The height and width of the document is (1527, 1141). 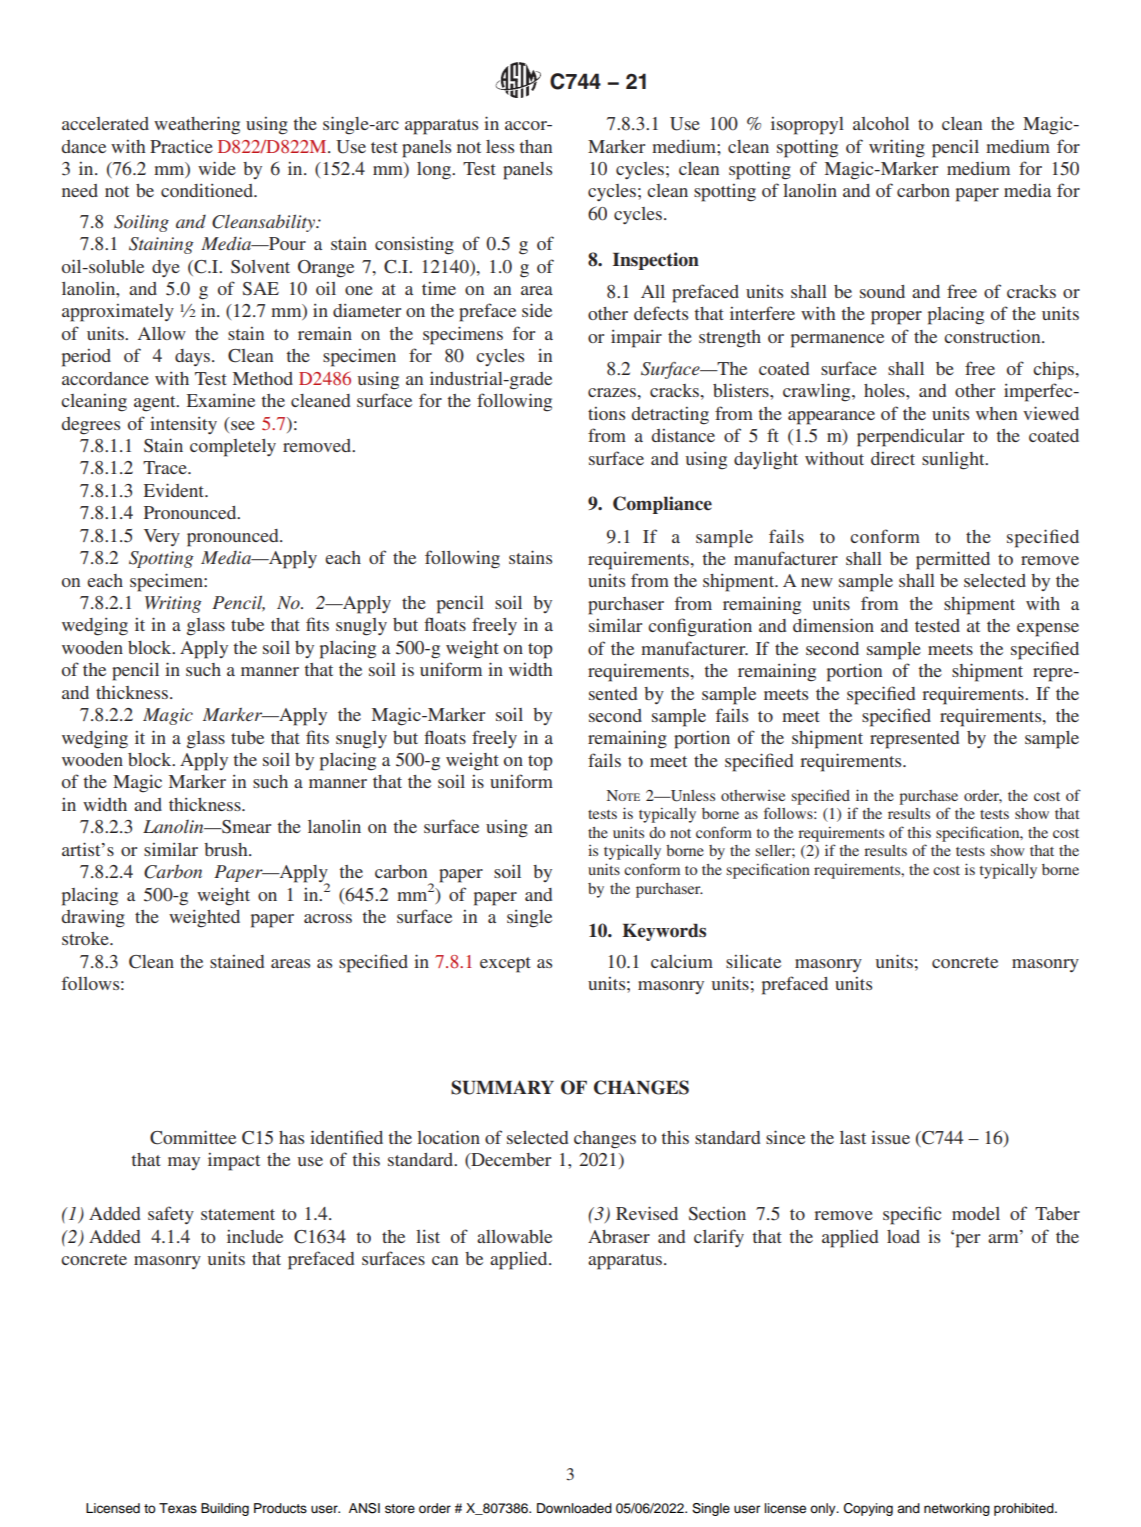 I want to click on issue, so click(x=890, y=1137).
